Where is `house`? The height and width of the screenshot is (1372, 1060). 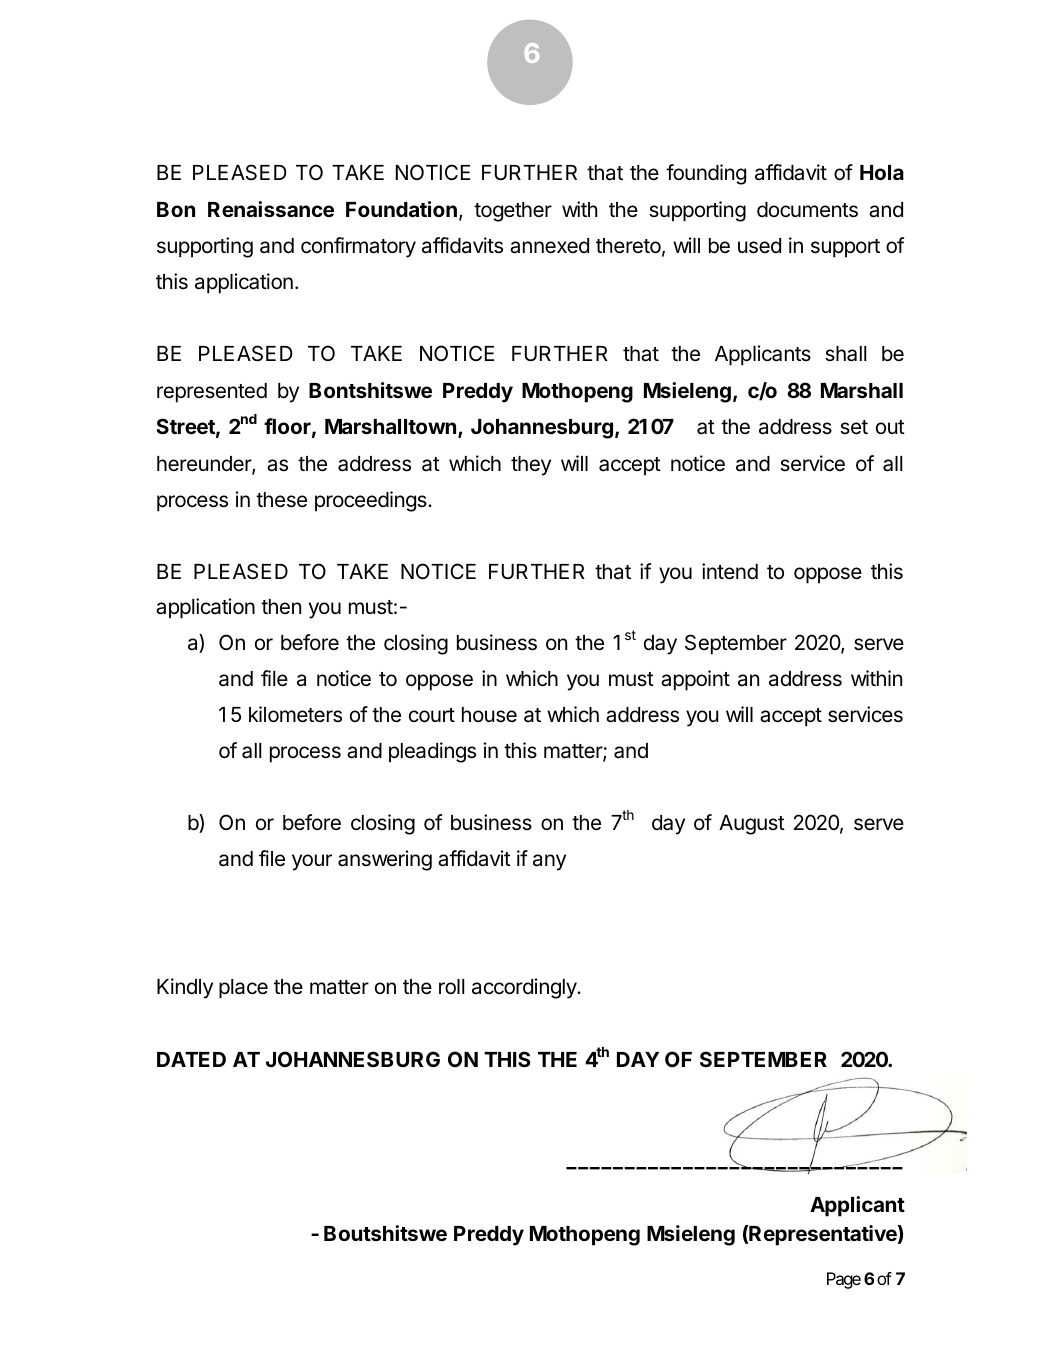
house is located at coordinates (489, 715).
